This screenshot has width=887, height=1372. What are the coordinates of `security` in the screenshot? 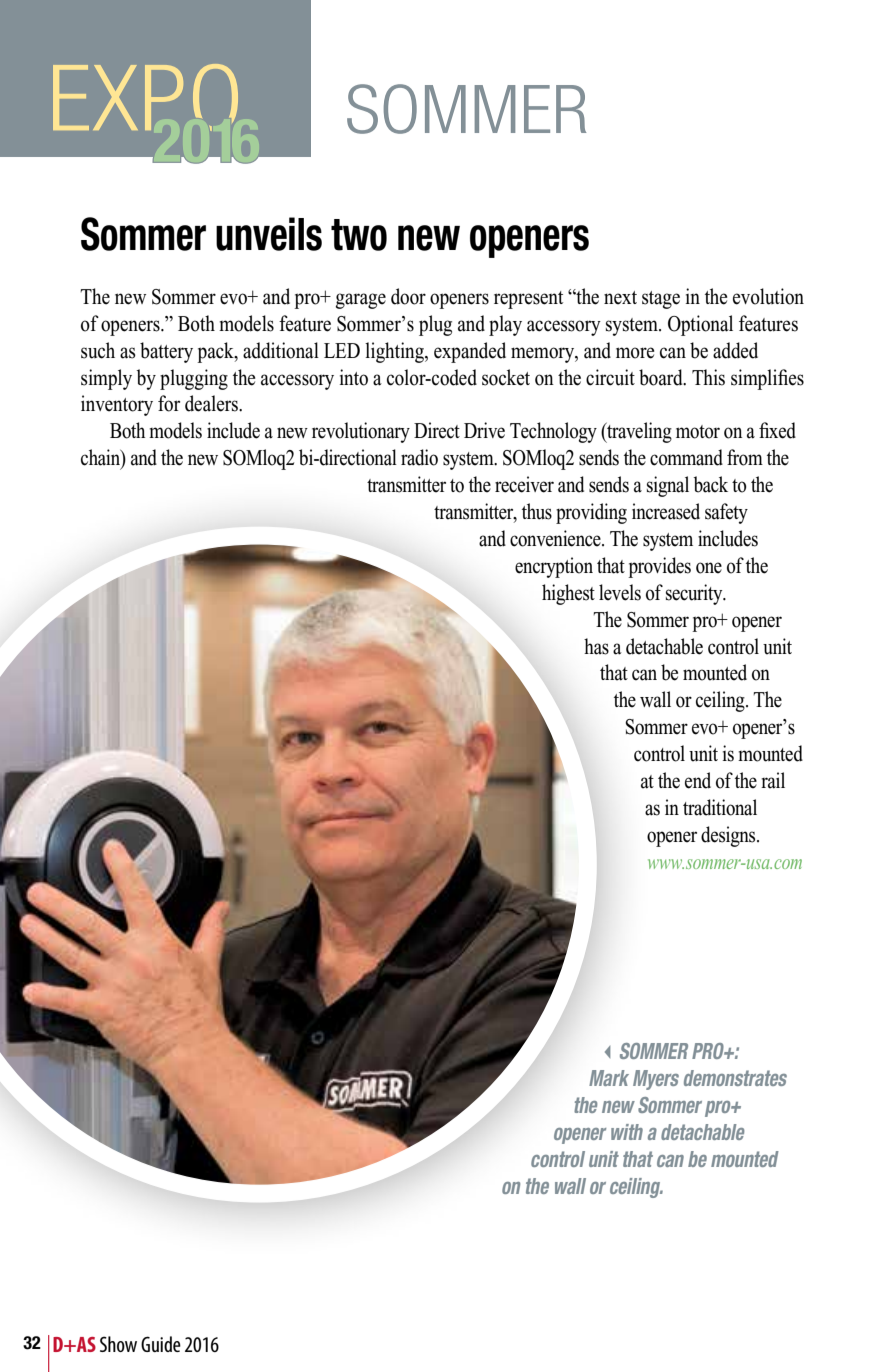 It's located at (695, 594).
